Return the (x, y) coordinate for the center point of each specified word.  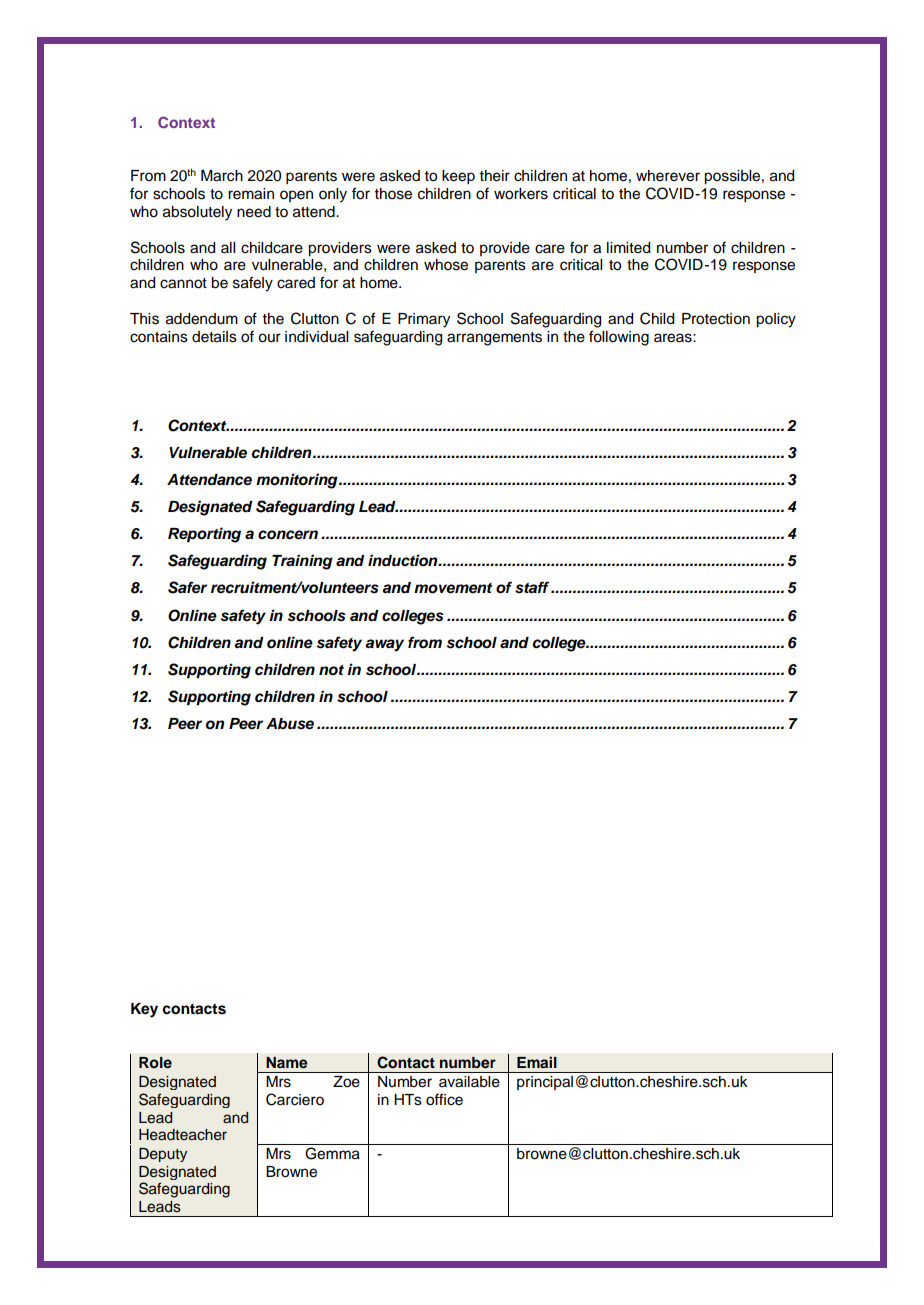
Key (144, 1010)
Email (537, 1062)
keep (458, 177)
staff (533, 587)
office (444, 1099)
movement (453, 588)
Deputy (163, 1155)
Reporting (204, 535)
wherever (668, 176)
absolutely (197, 213)
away (384, 645)
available (469, 1081)
